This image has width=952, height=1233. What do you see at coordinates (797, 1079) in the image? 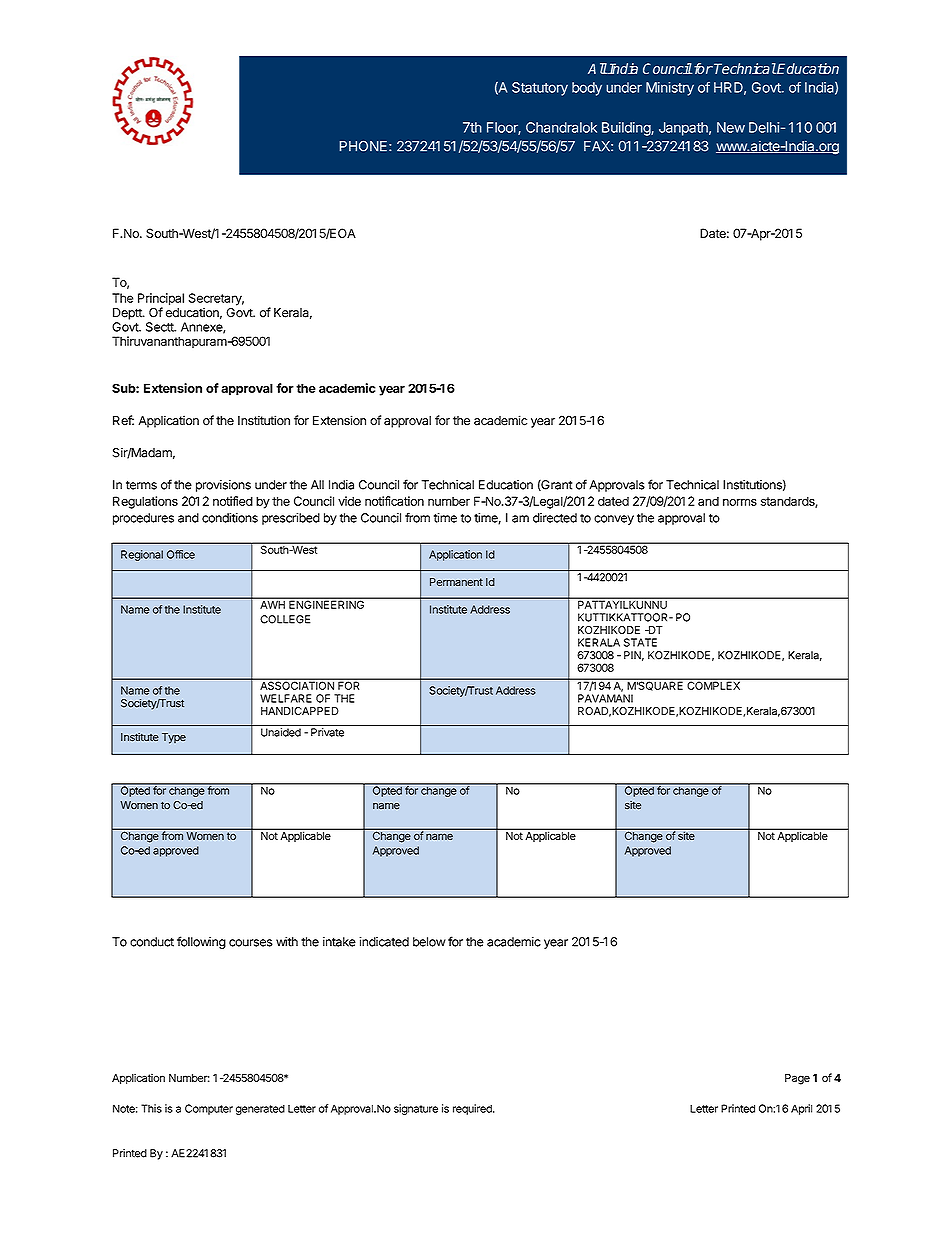
I see `Page` at bounding box center [797, 1079].
